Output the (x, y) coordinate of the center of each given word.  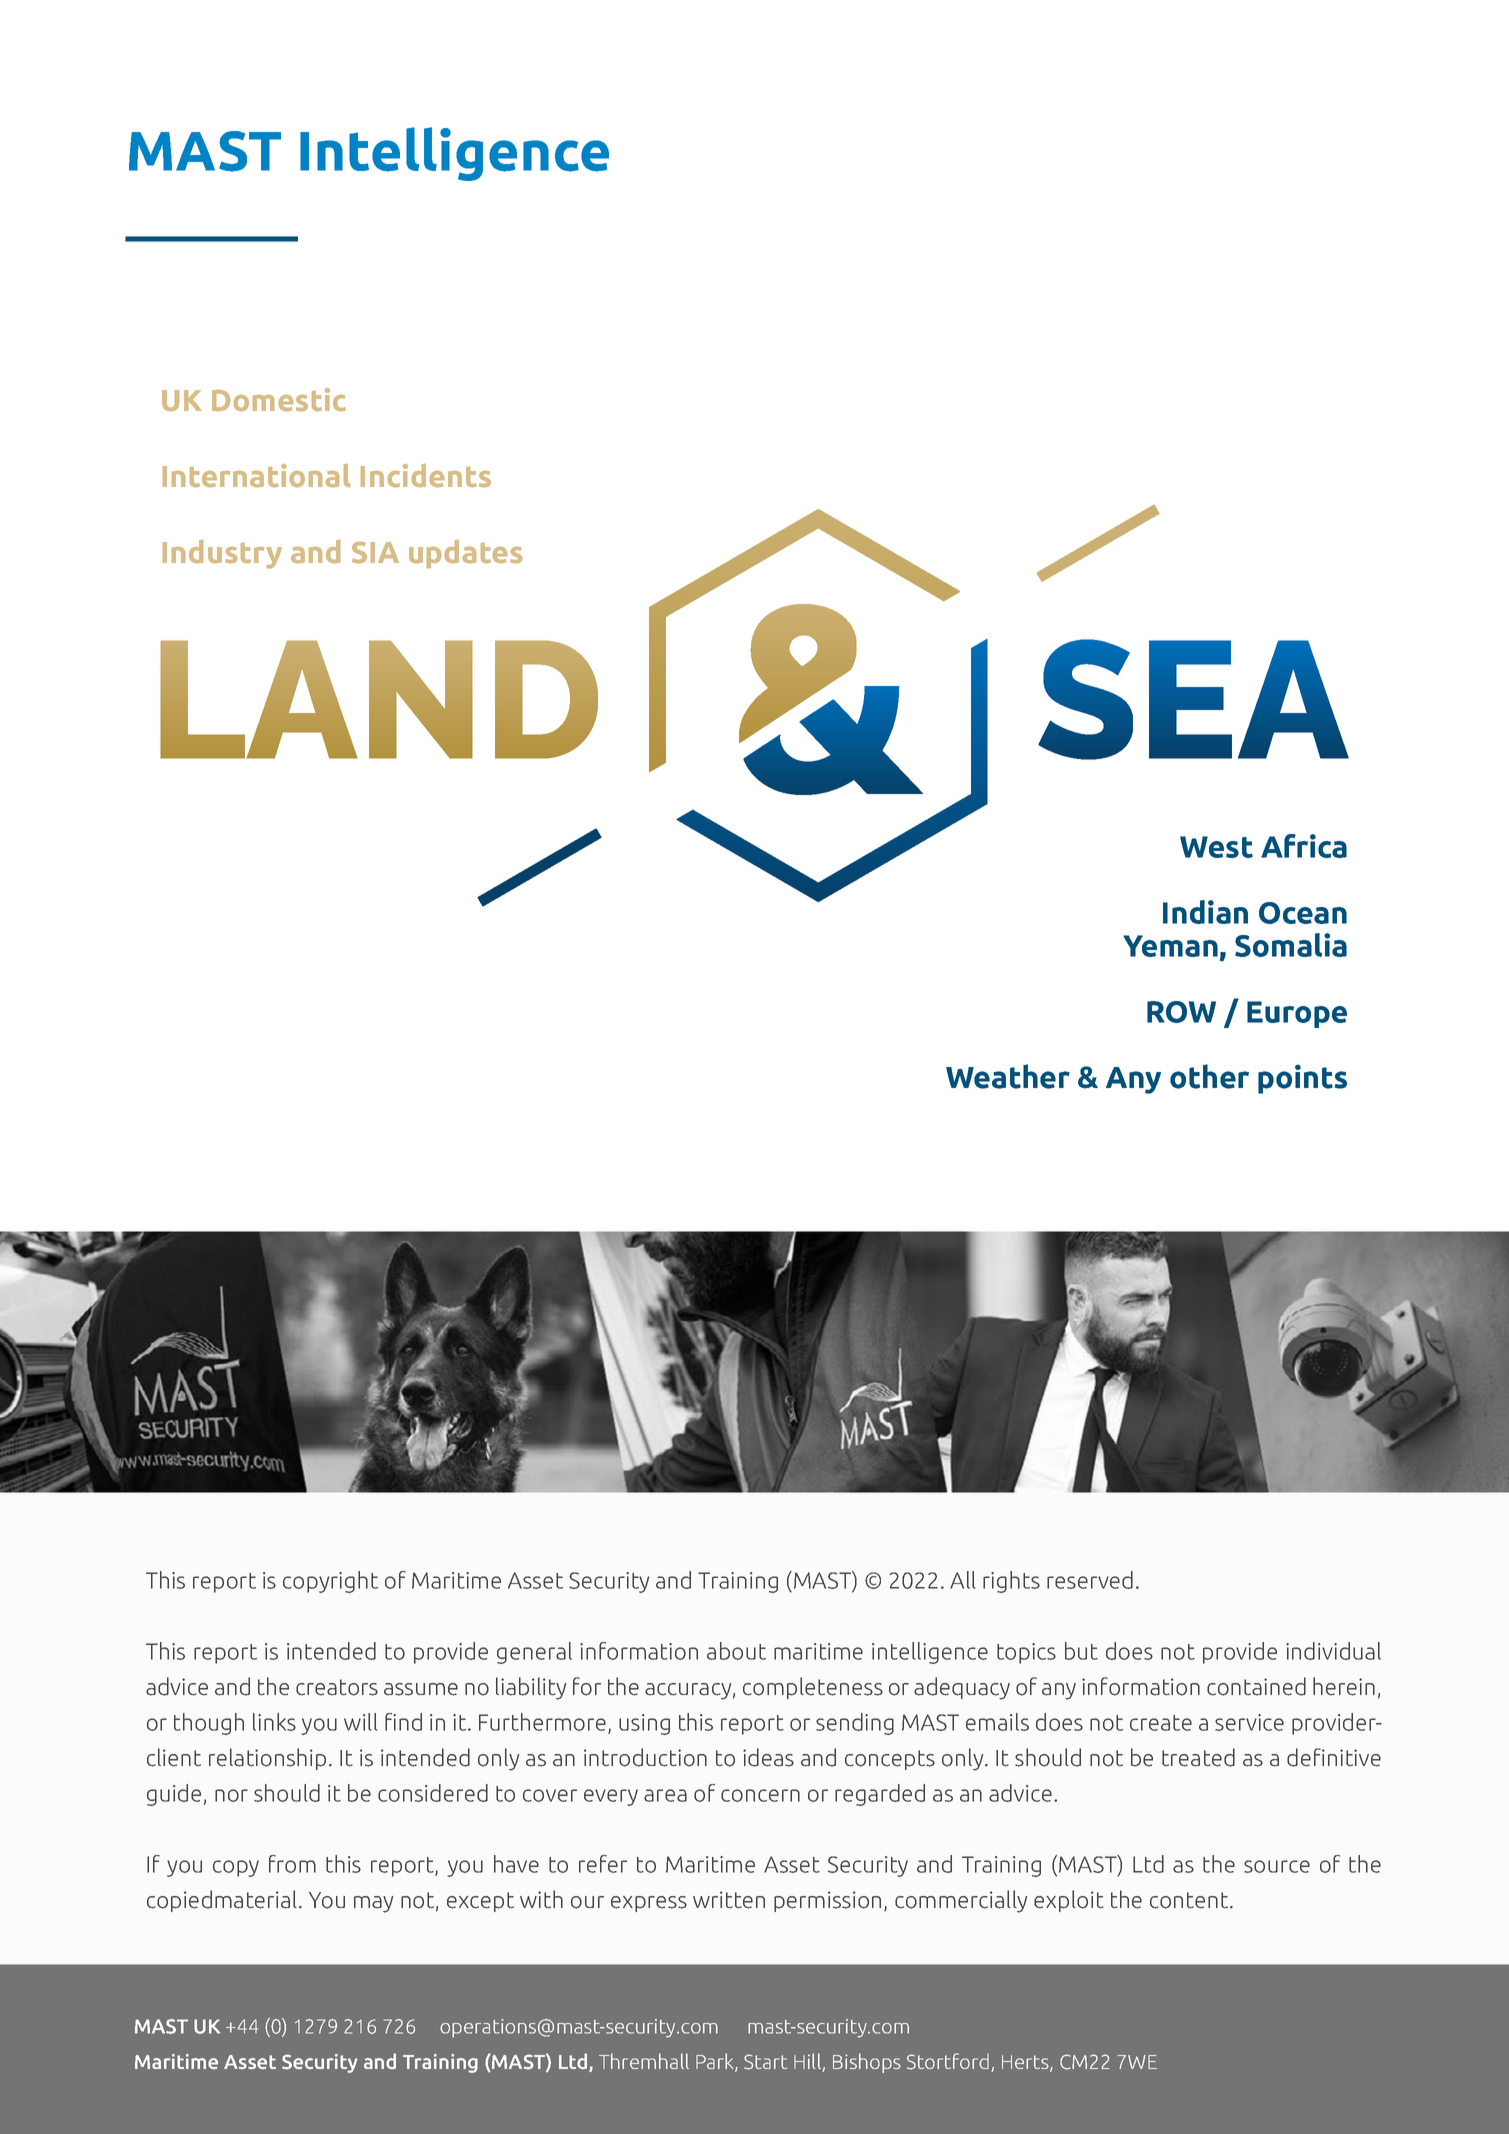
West (1216, 847)
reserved (1090, 1580)
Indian (1205, 912)
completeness (813, 1688)
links (274, 1722)
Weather (1008, 1076)
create (1161, 1723)
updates (465, 554)
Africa (1304, 846)
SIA (375, 552)
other (1209, 1076)
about (736, 1651)
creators (337, 1687)
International (256, 475)
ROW (1181, 1012)
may (373, 1904)
